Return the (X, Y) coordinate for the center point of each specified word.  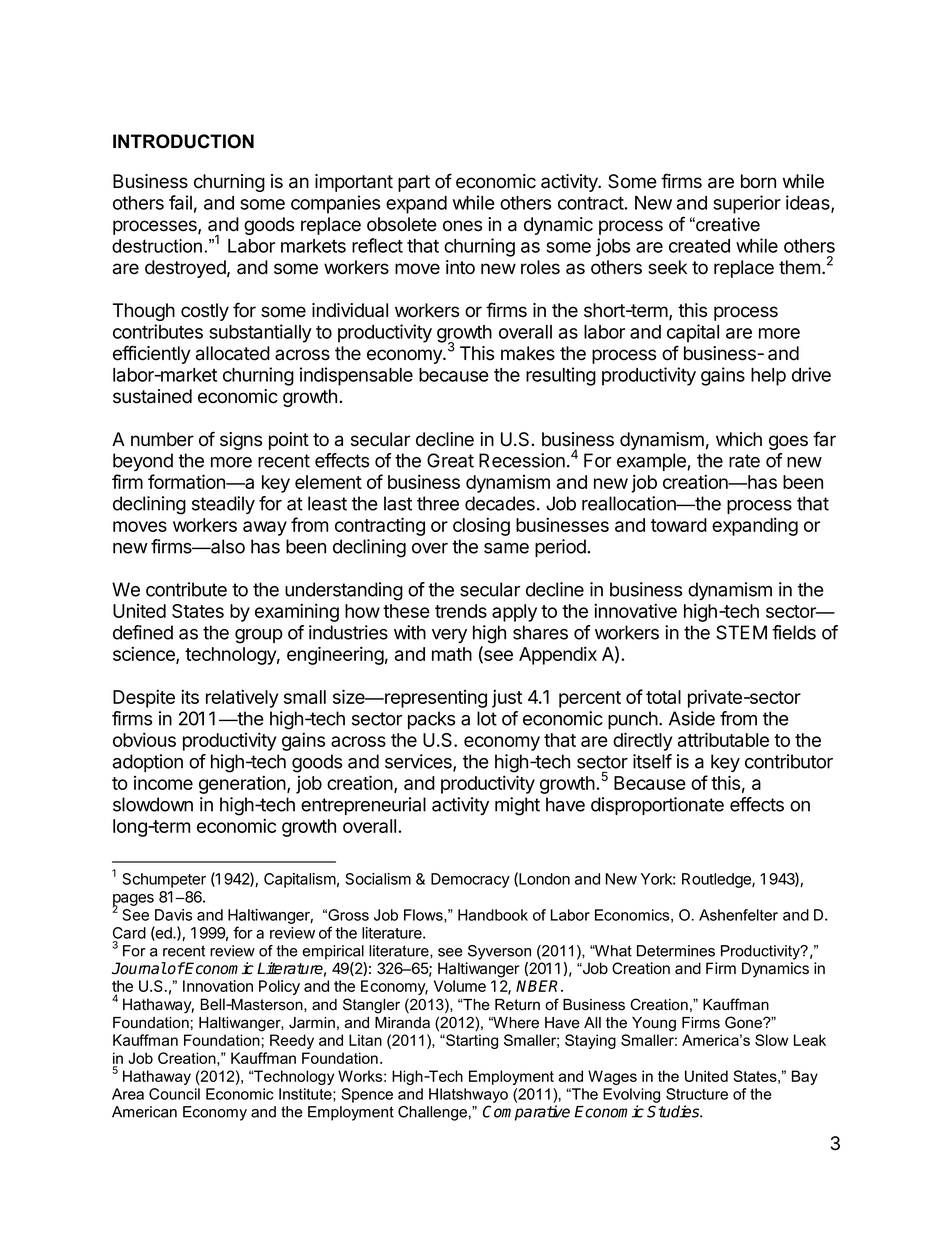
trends (461, 611)
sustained (152, 396)
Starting (471, 1041)
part (414, 183)
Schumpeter (164, 880)
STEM (741, 632)
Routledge (717, 880)
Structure (697, 1094)
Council (174, 1094)
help (768, 377)
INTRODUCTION (183, 141)
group (259, 636)
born (758, 181)
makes (528, 353)
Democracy (470, 880)
